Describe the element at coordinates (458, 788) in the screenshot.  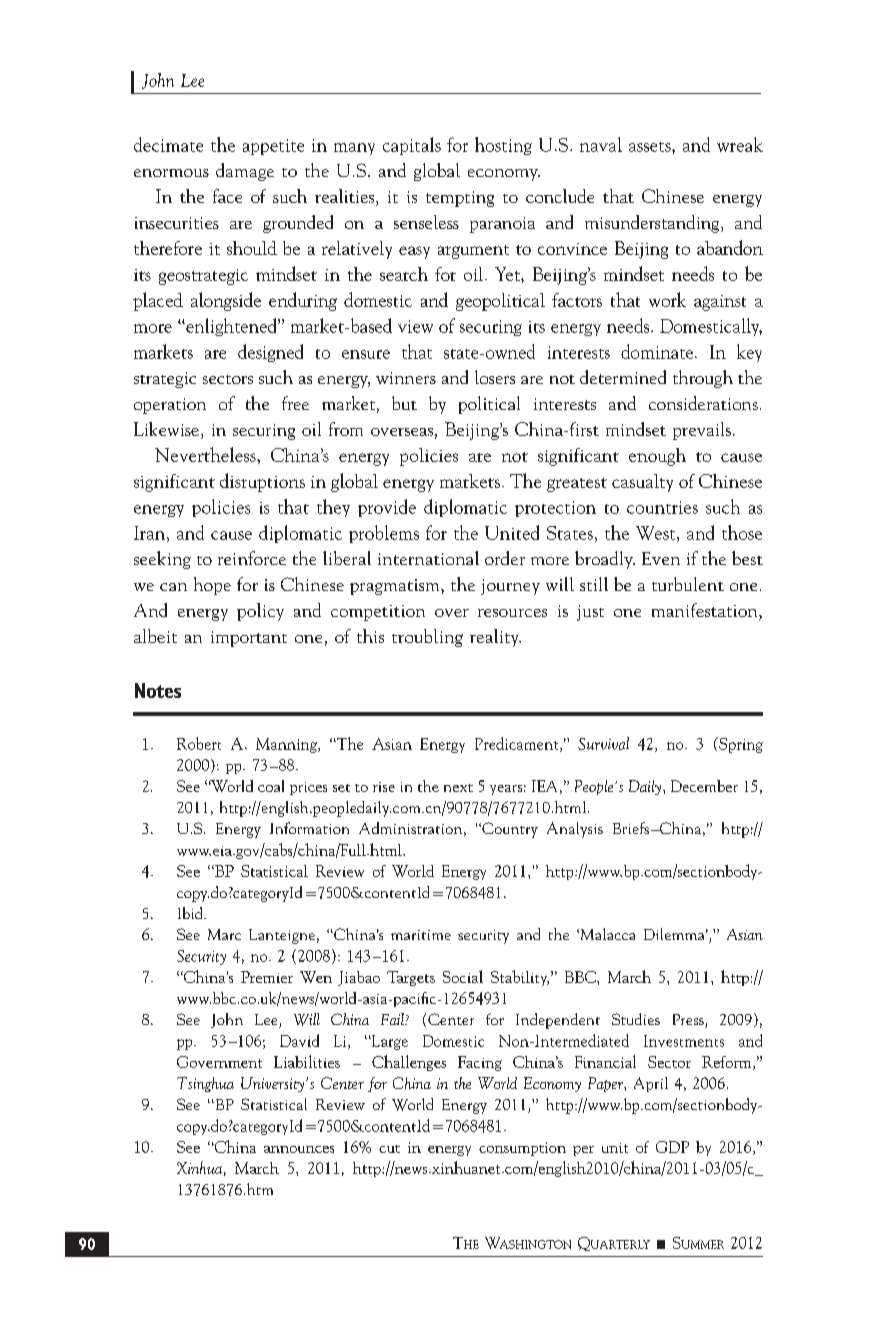
I see `next` at that location.
